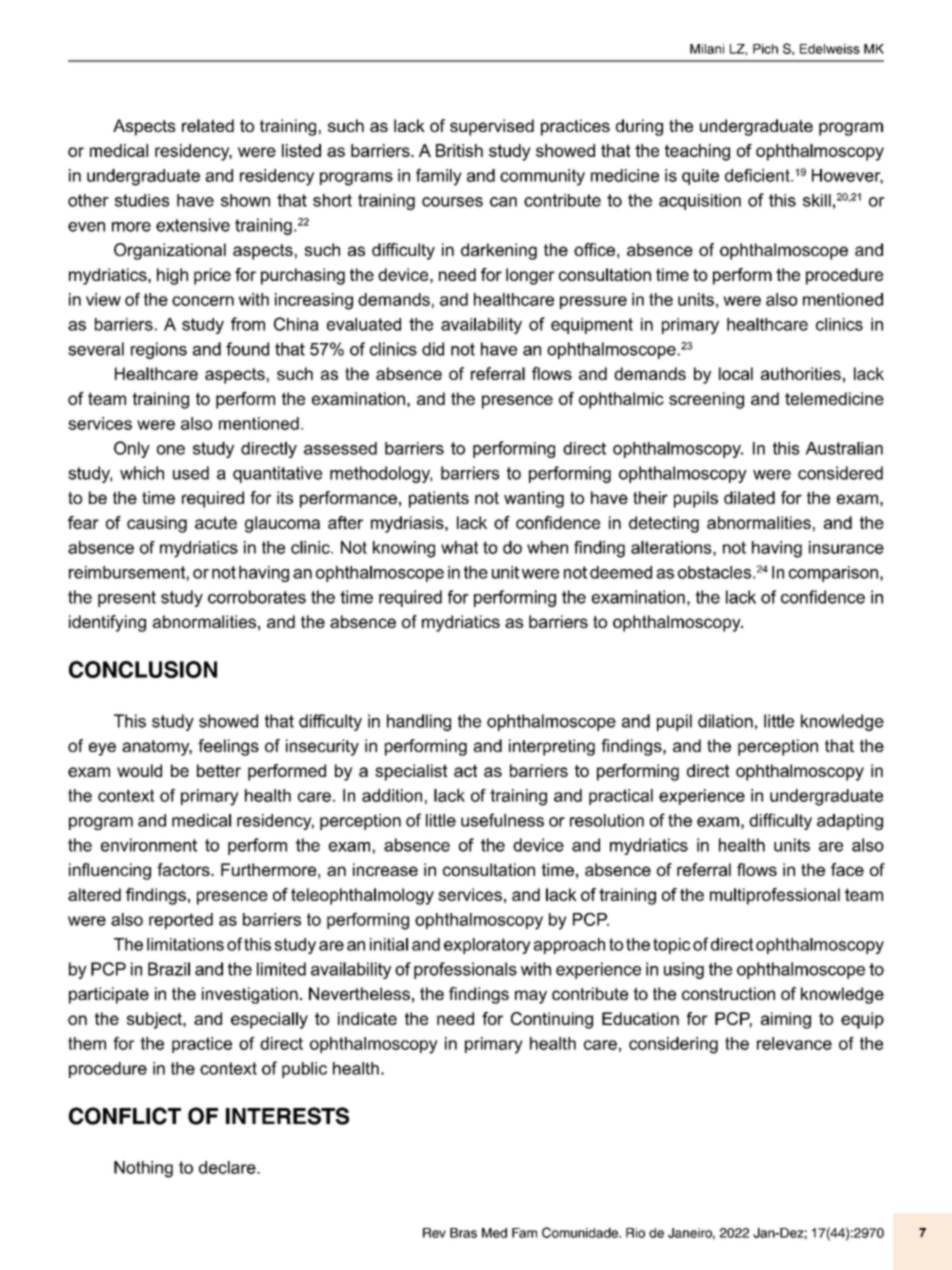 The width and height of the screenshot is (952, 1270). Describe the element at coordinates (697, 152) in the screenshot. I see `teaching` at that location.
